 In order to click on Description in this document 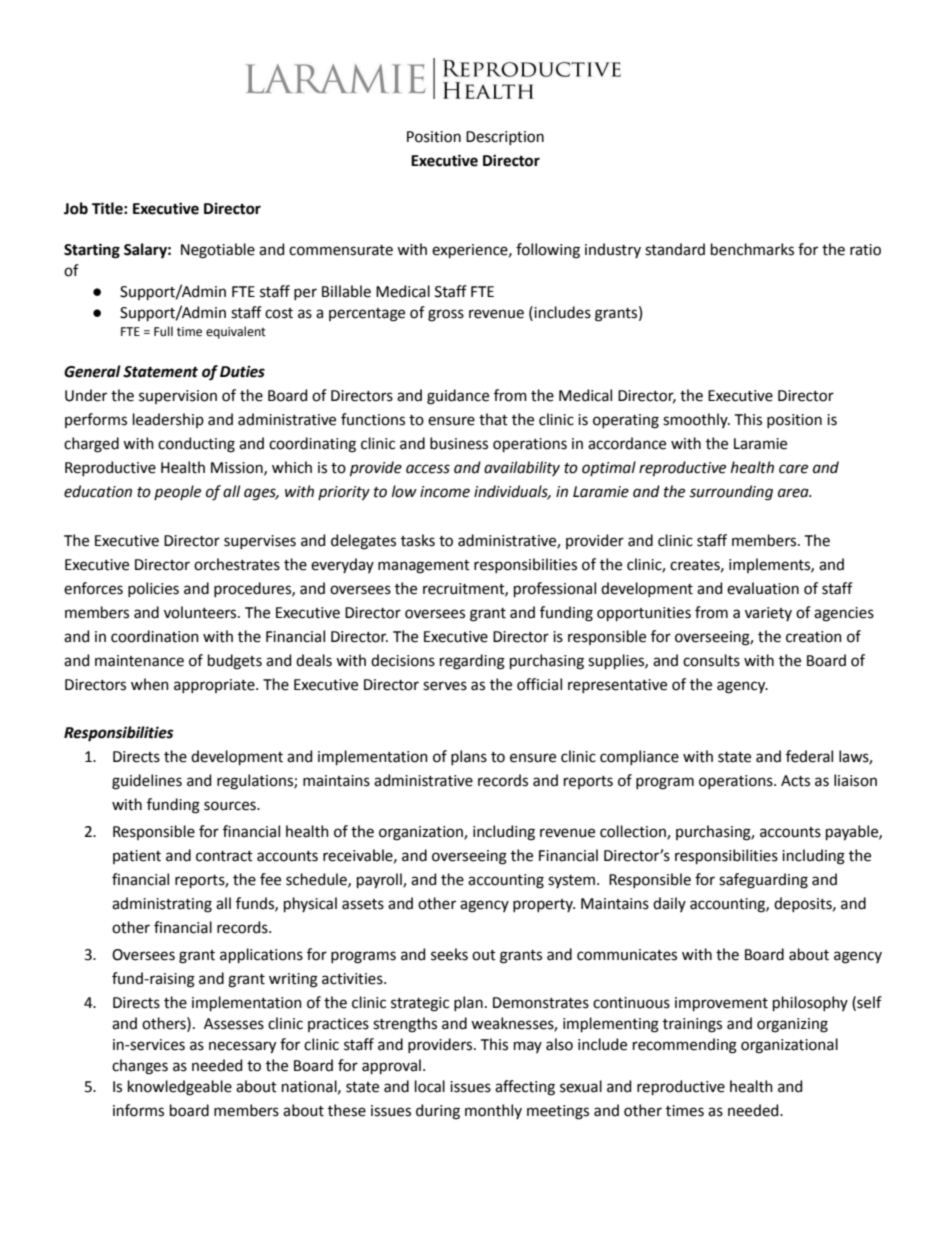, I will do `click(505, 138)`.
